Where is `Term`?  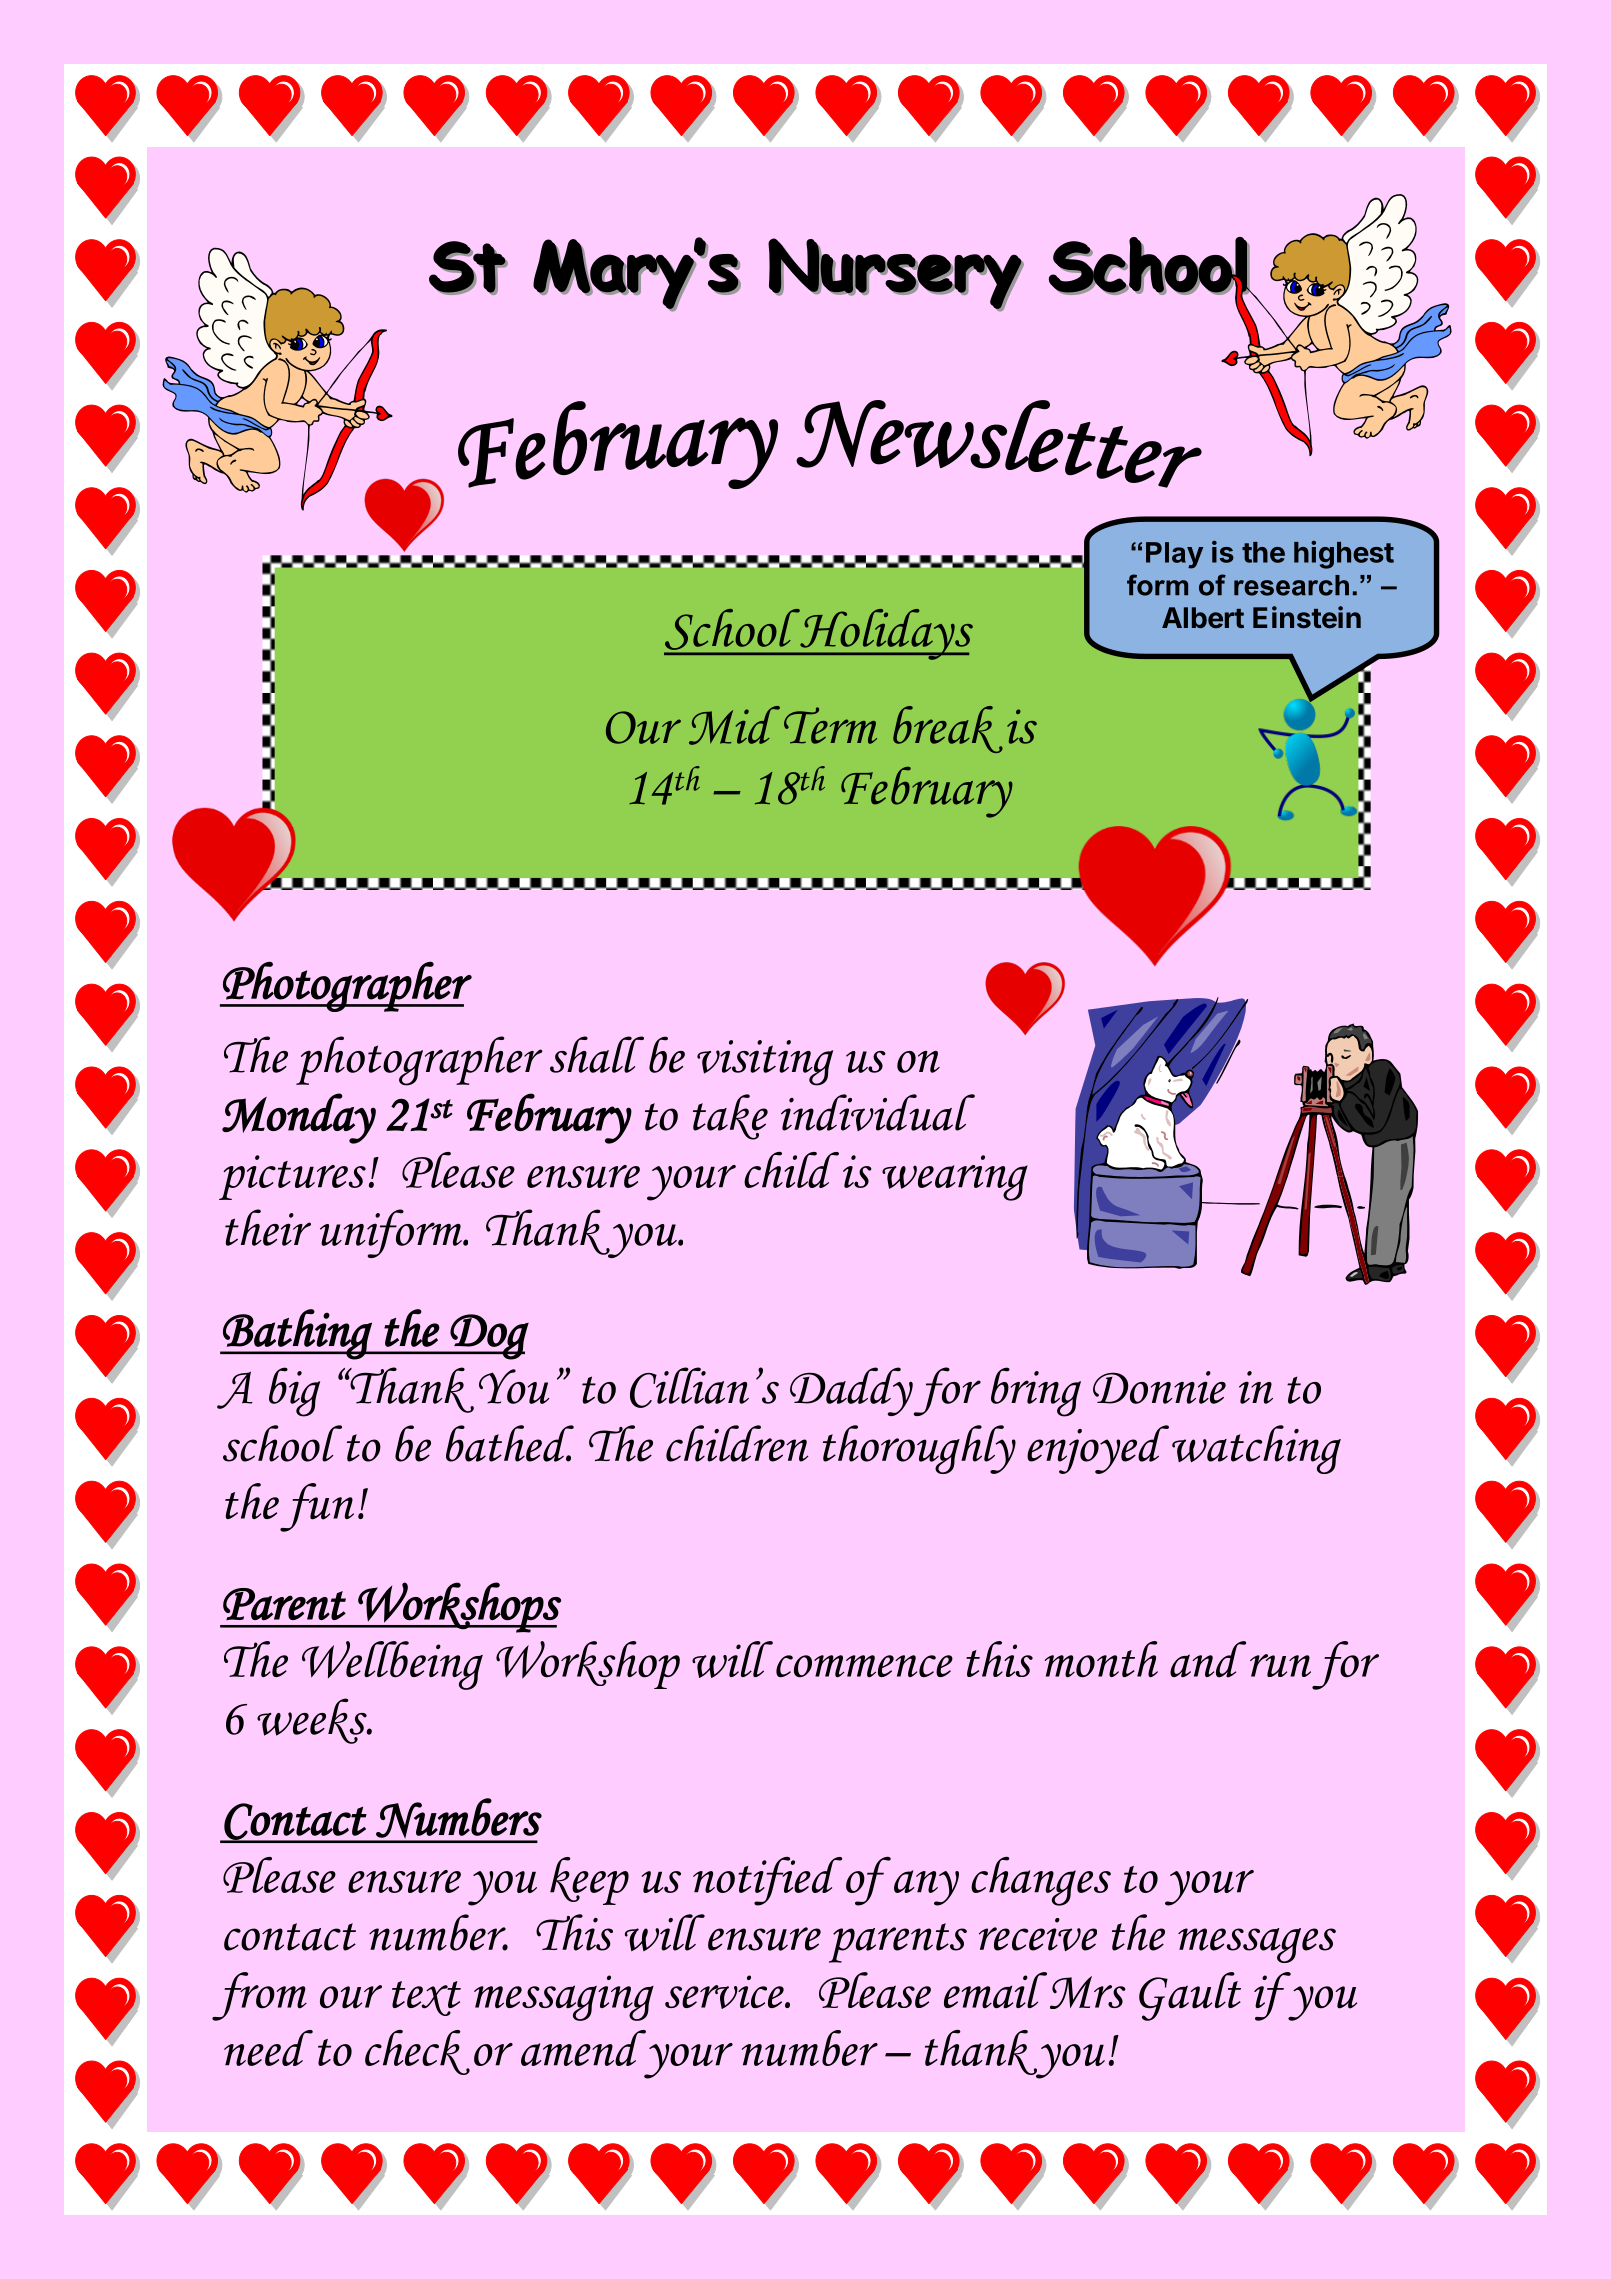
Term is located at coordinates (830, 725).
